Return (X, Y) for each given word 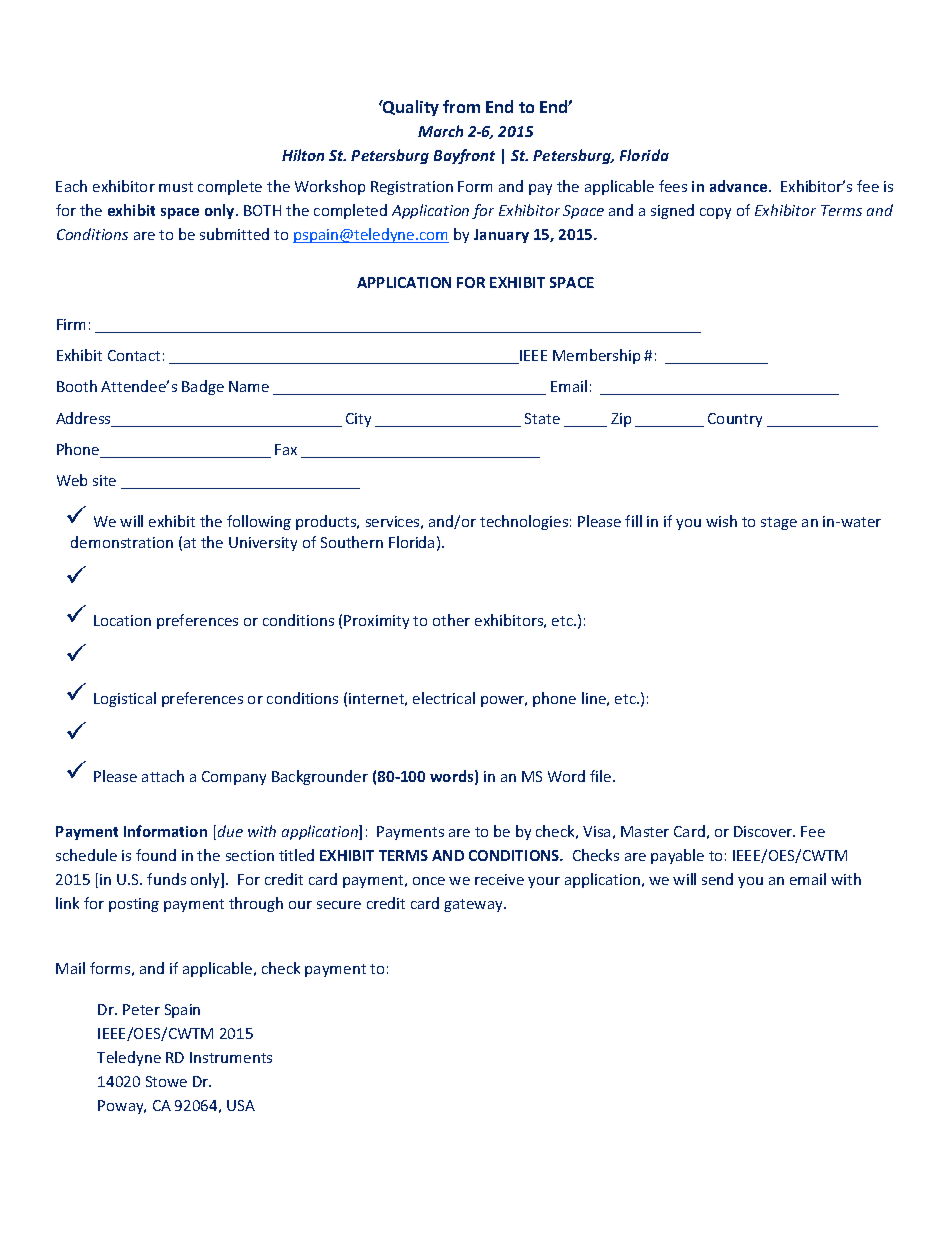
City (358, 420)
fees (673, 186)
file (602, 776)
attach (163, 776)
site (104, 480)
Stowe (166, 1081)
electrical (444, 698)
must (176, 187)
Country (735, 420)
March (440, 131)
